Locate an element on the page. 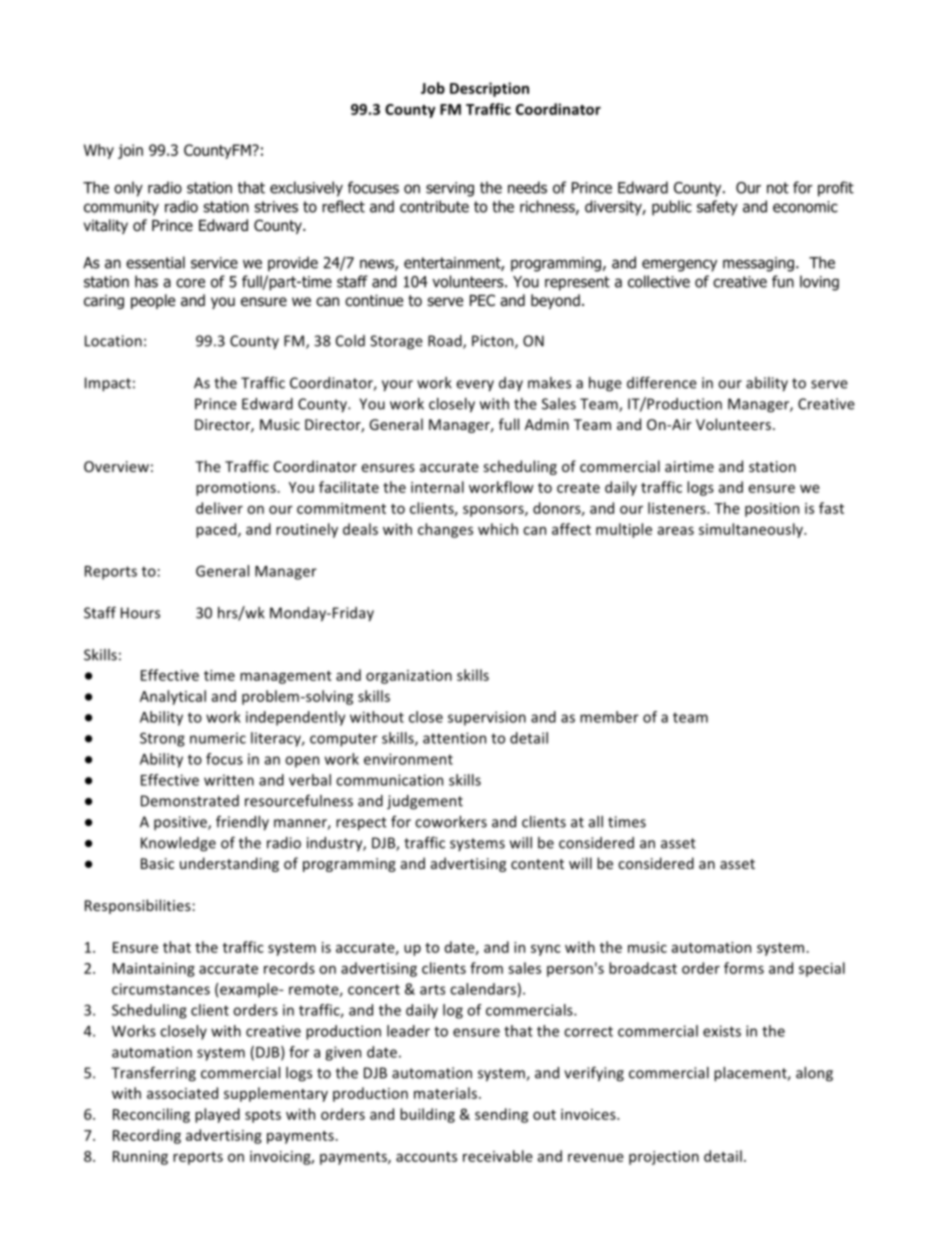  simultaneously is located at coordinates (752, 530).
